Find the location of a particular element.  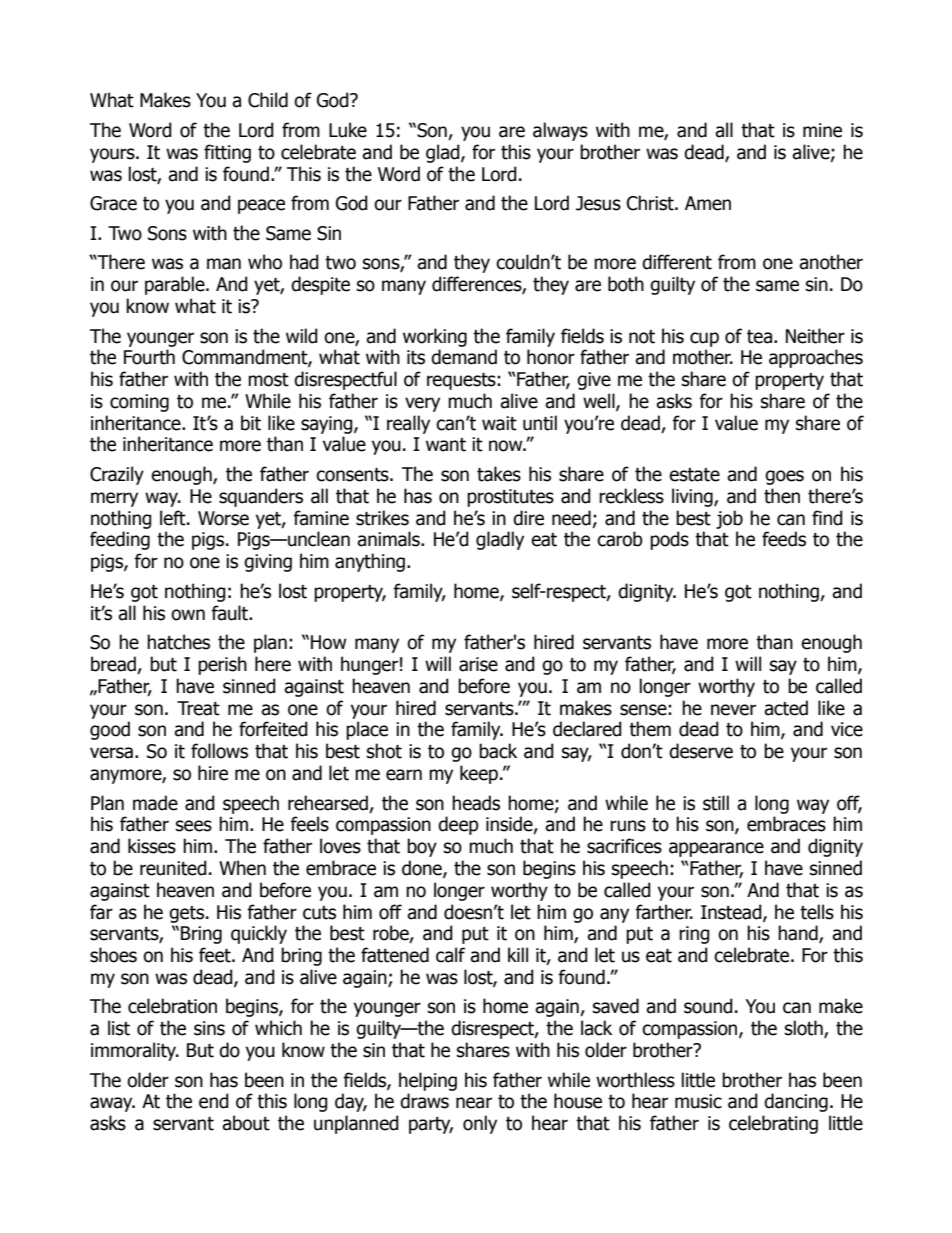

own is located at coordinates (188, 615).
